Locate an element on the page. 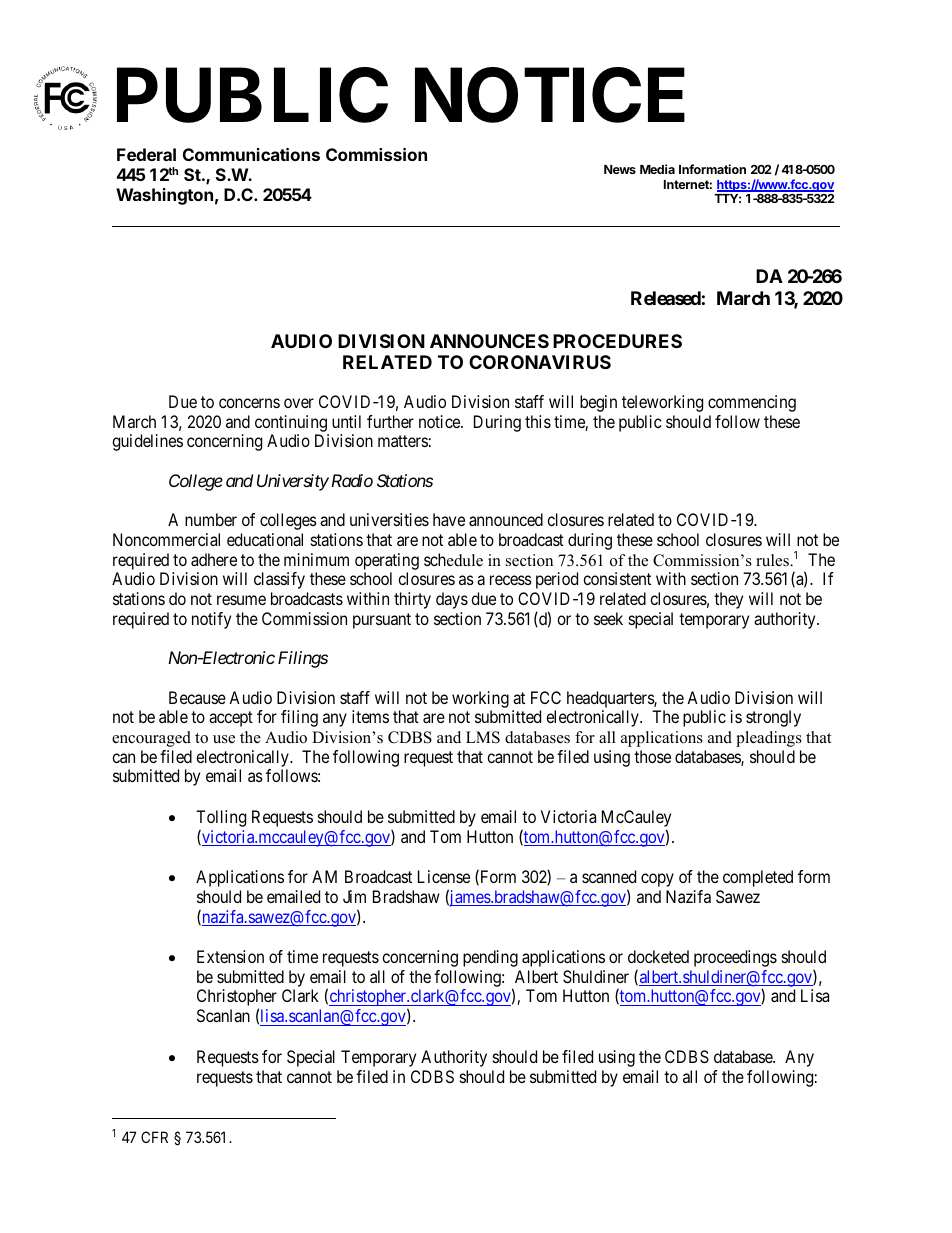 Image resolution: width=952 pixels, height=1233 pixels. pending is located at coordinates (490, 958).
